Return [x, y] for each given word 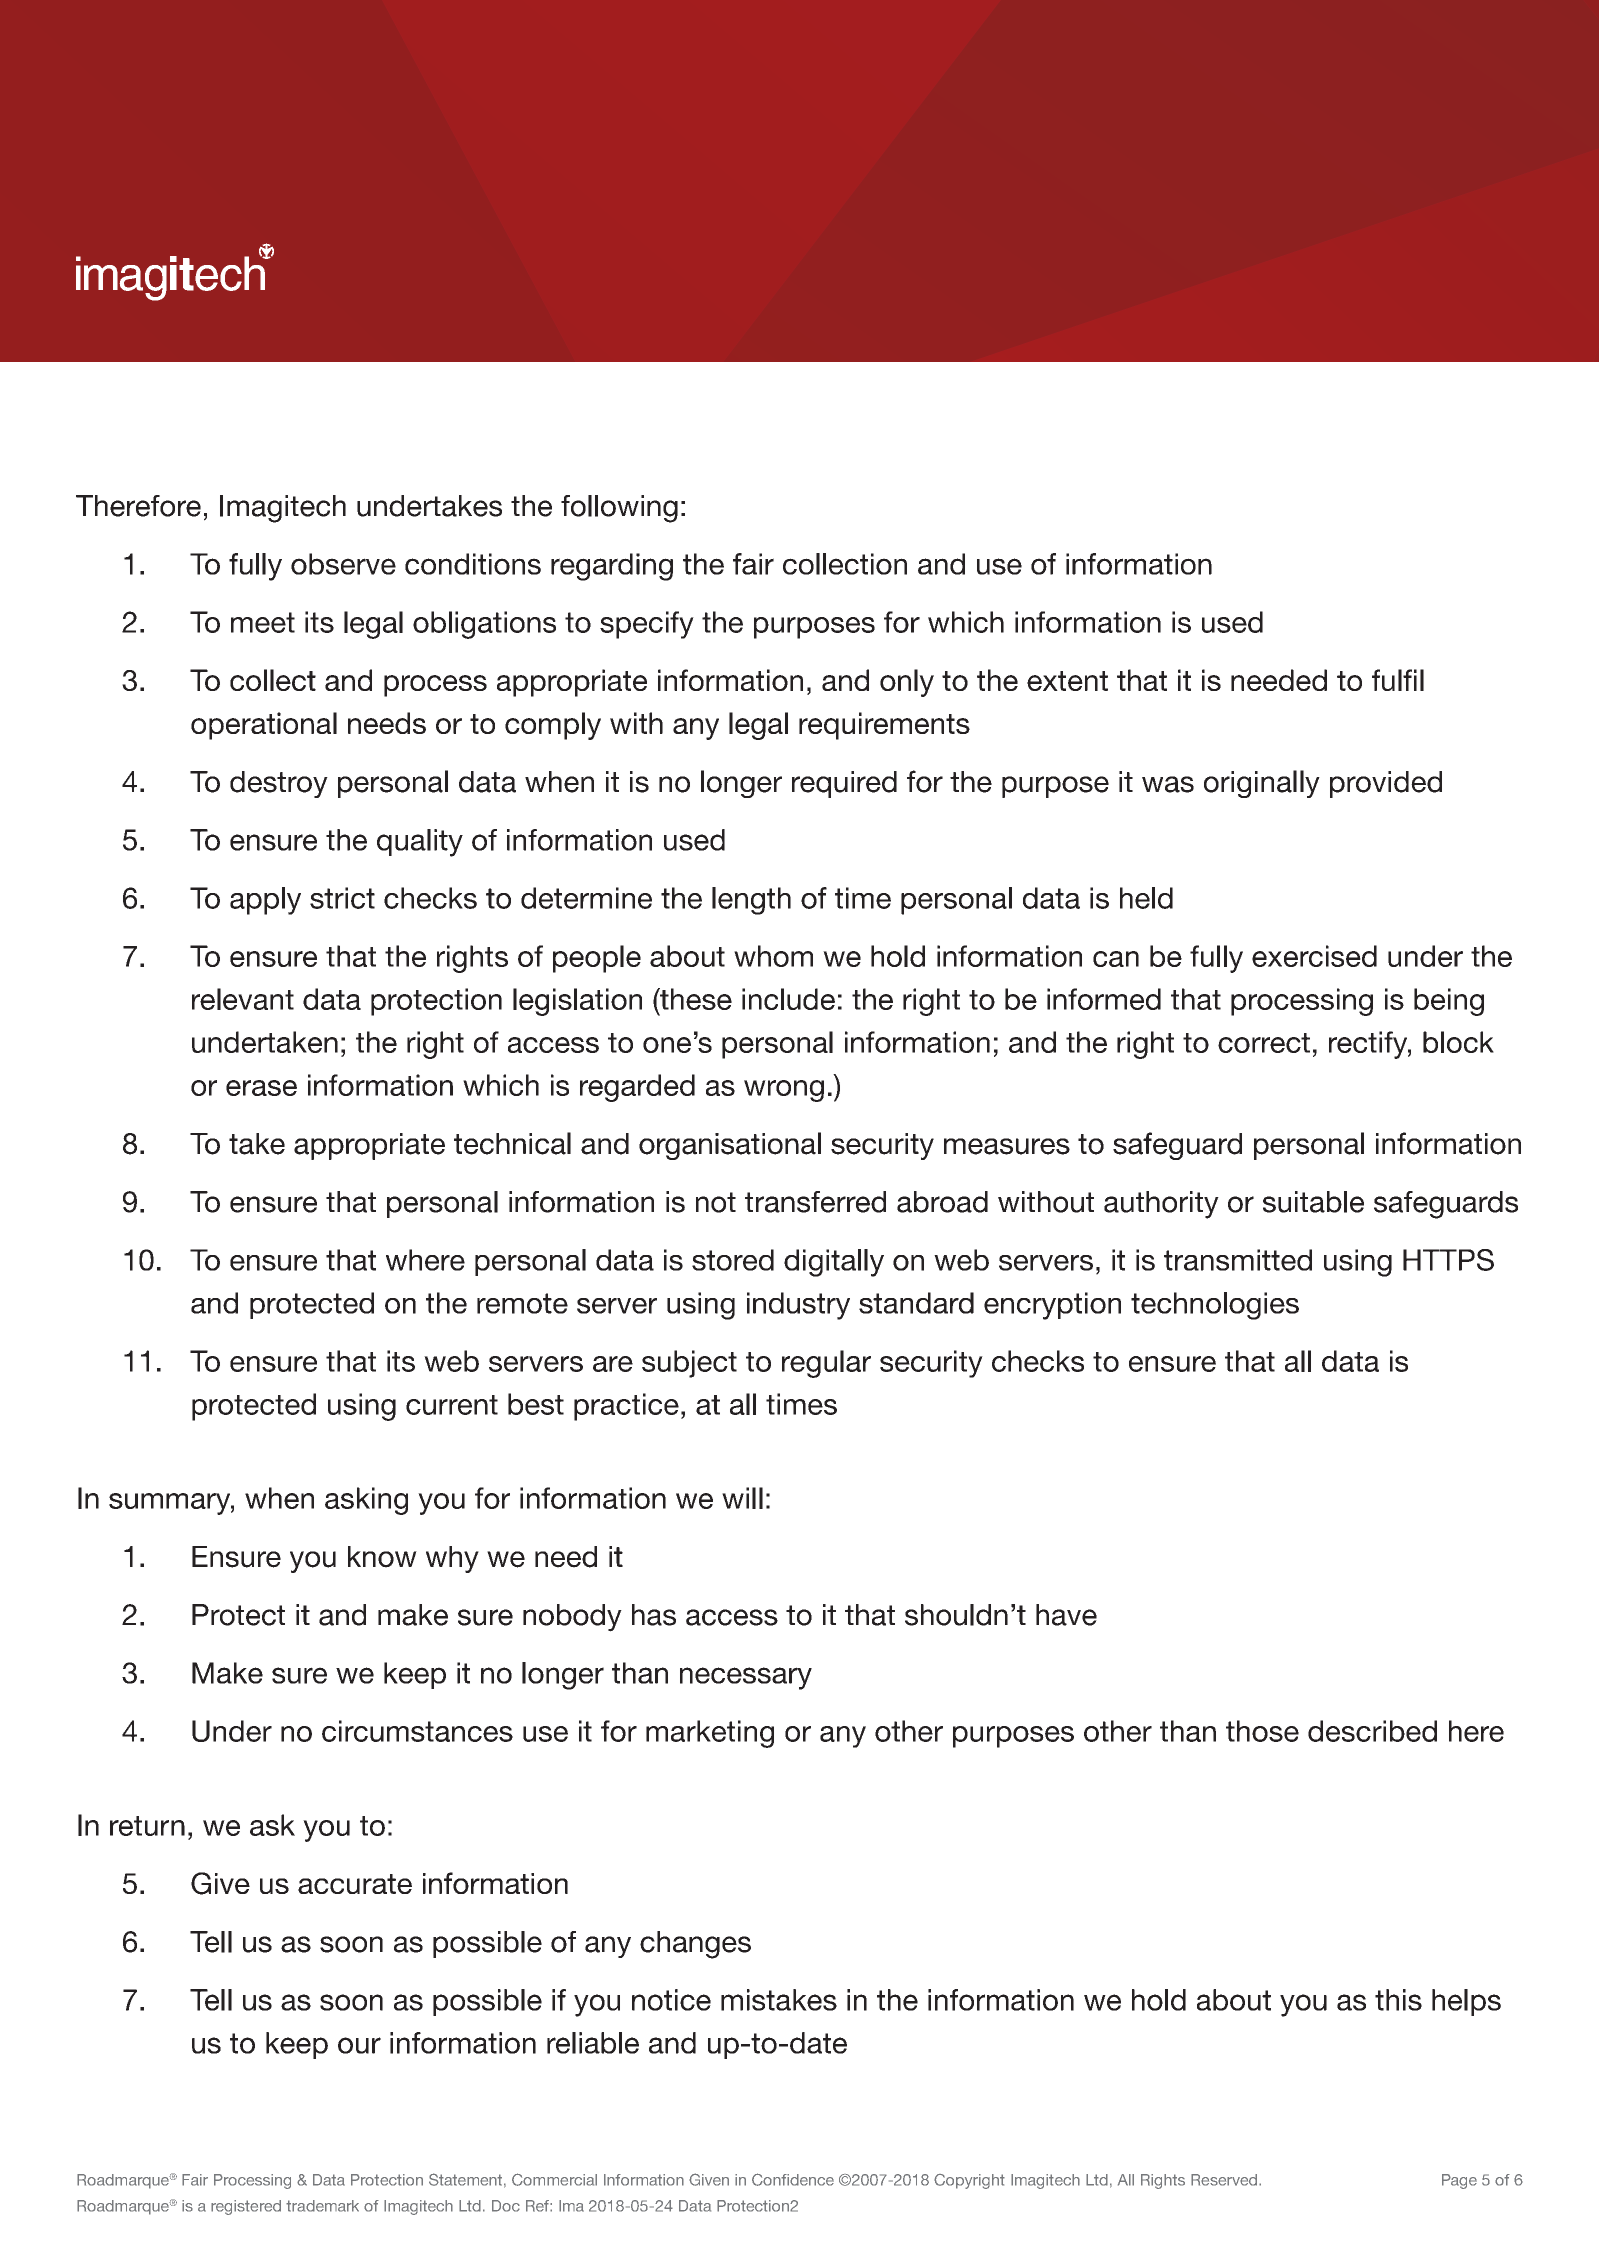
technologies [1215, 1306]
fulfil [1398, 680]
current [452, 1405]
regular [826, 1364]
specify [647, 625]
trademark [322, 2206]
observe [343, 564]
